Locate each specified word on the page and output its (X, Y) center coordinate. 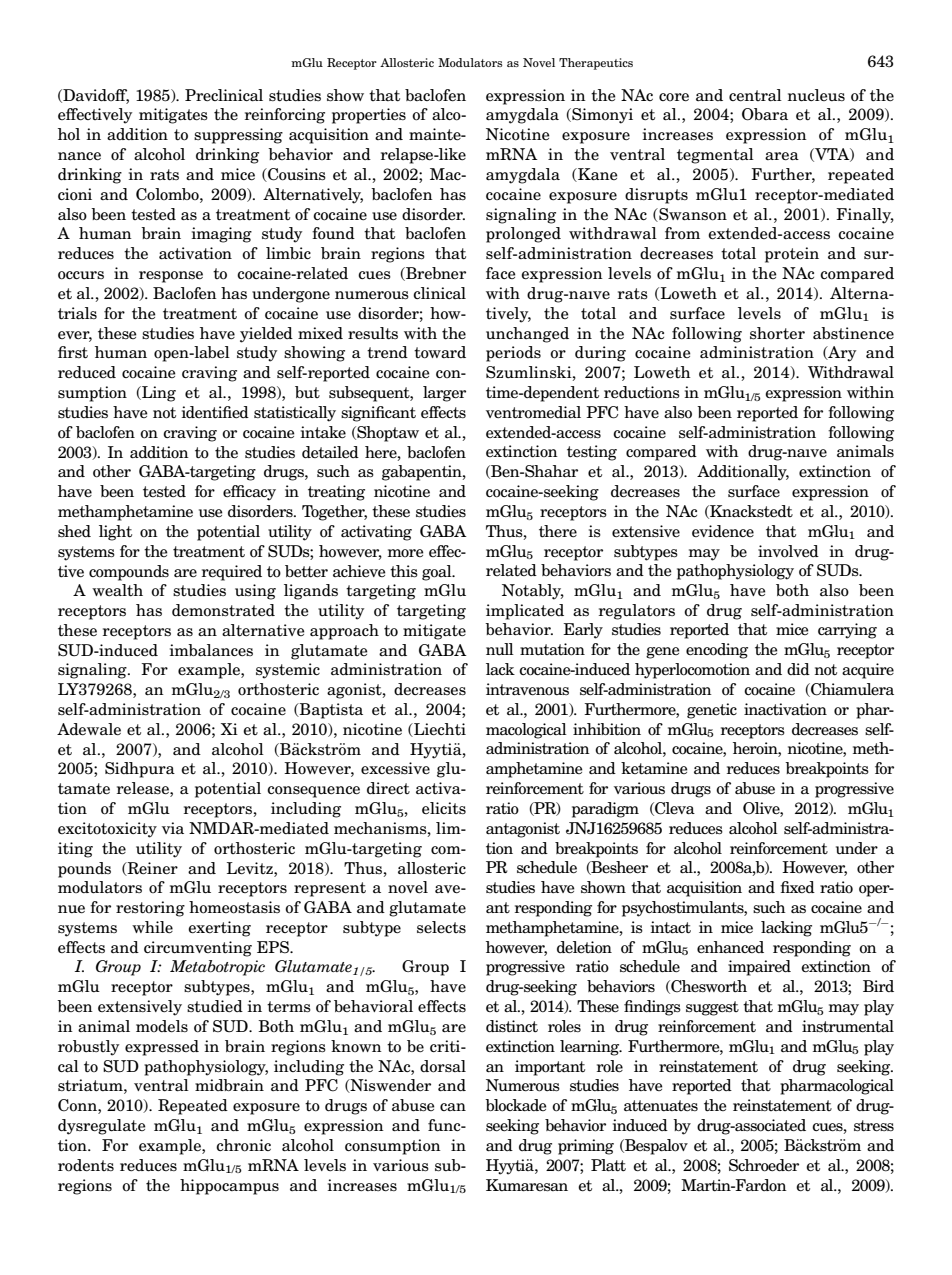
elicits (444, 808)
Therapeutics (596, 64)
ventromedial (533, 412)
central (755, 95)
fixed (797, 887)
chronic (243, 1145)
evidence (723, 531)
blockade (516, 1105)
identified (215, 412)
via (173, 828)
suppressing (238, 136)
